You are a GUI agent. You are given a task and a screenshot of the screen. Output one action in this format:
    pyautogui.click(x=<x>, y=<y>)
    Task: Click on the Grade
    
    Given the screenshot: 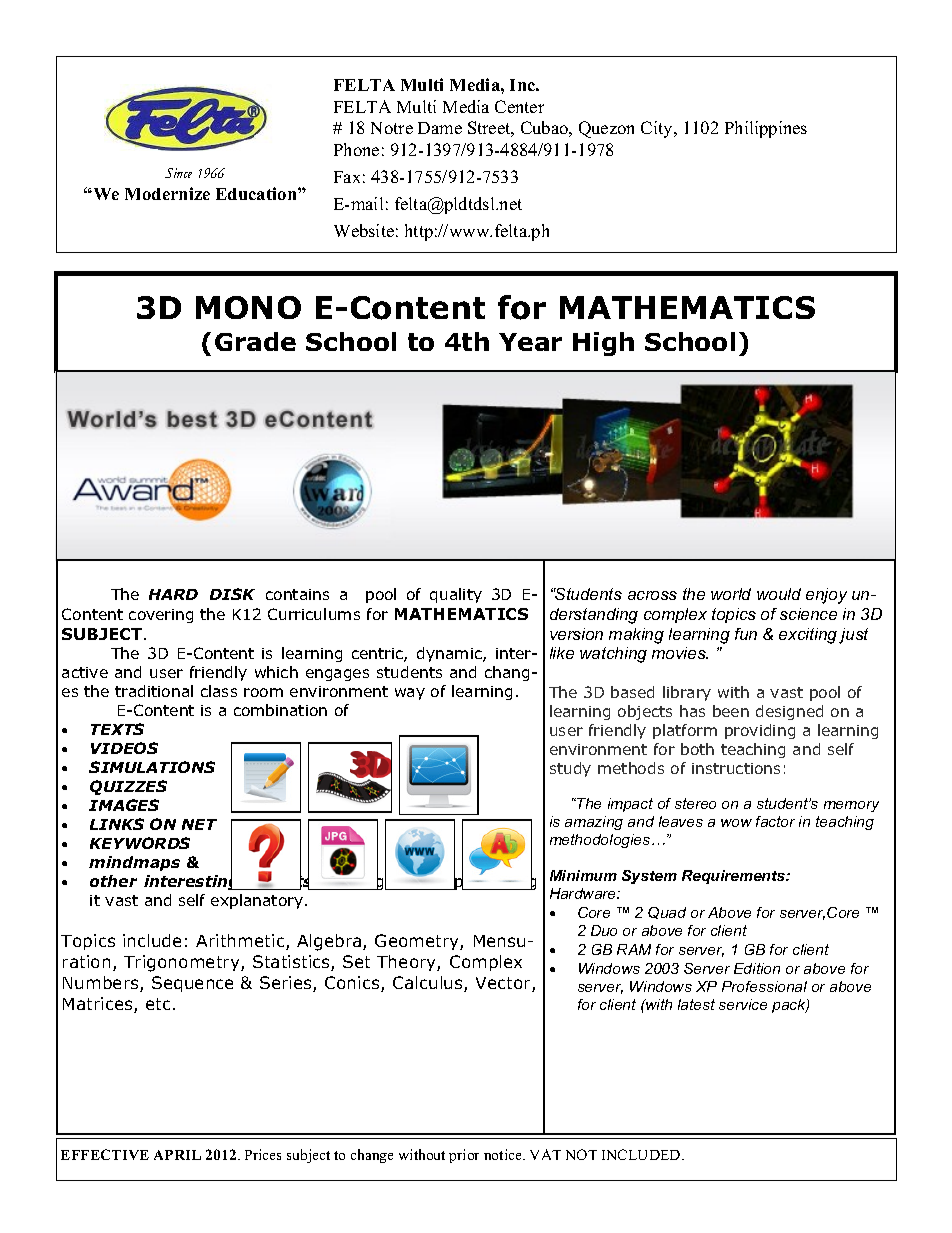 What is the action you would take?
    pyautogui.click(x=255, y=341)
